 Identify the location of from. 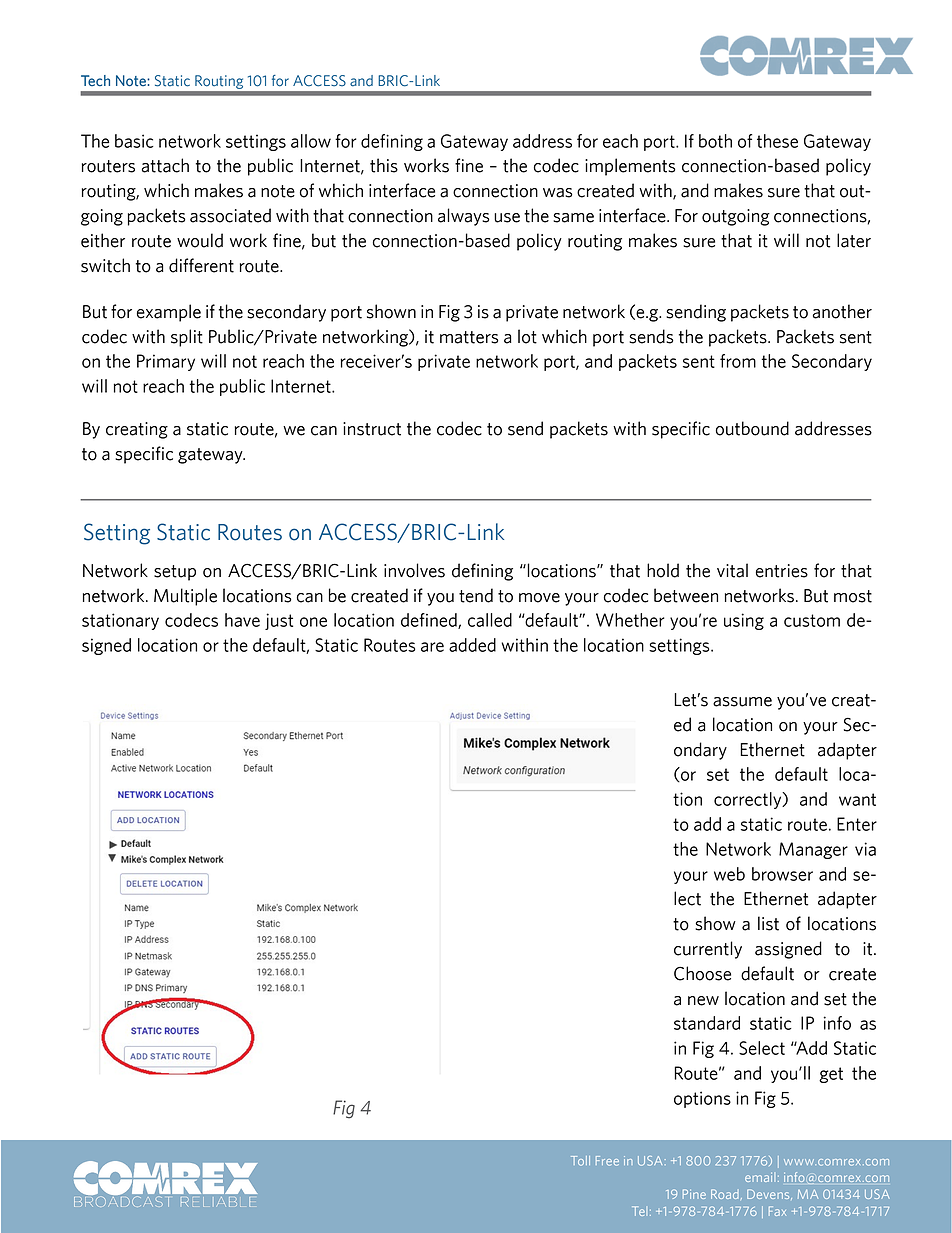
(738, 361).
